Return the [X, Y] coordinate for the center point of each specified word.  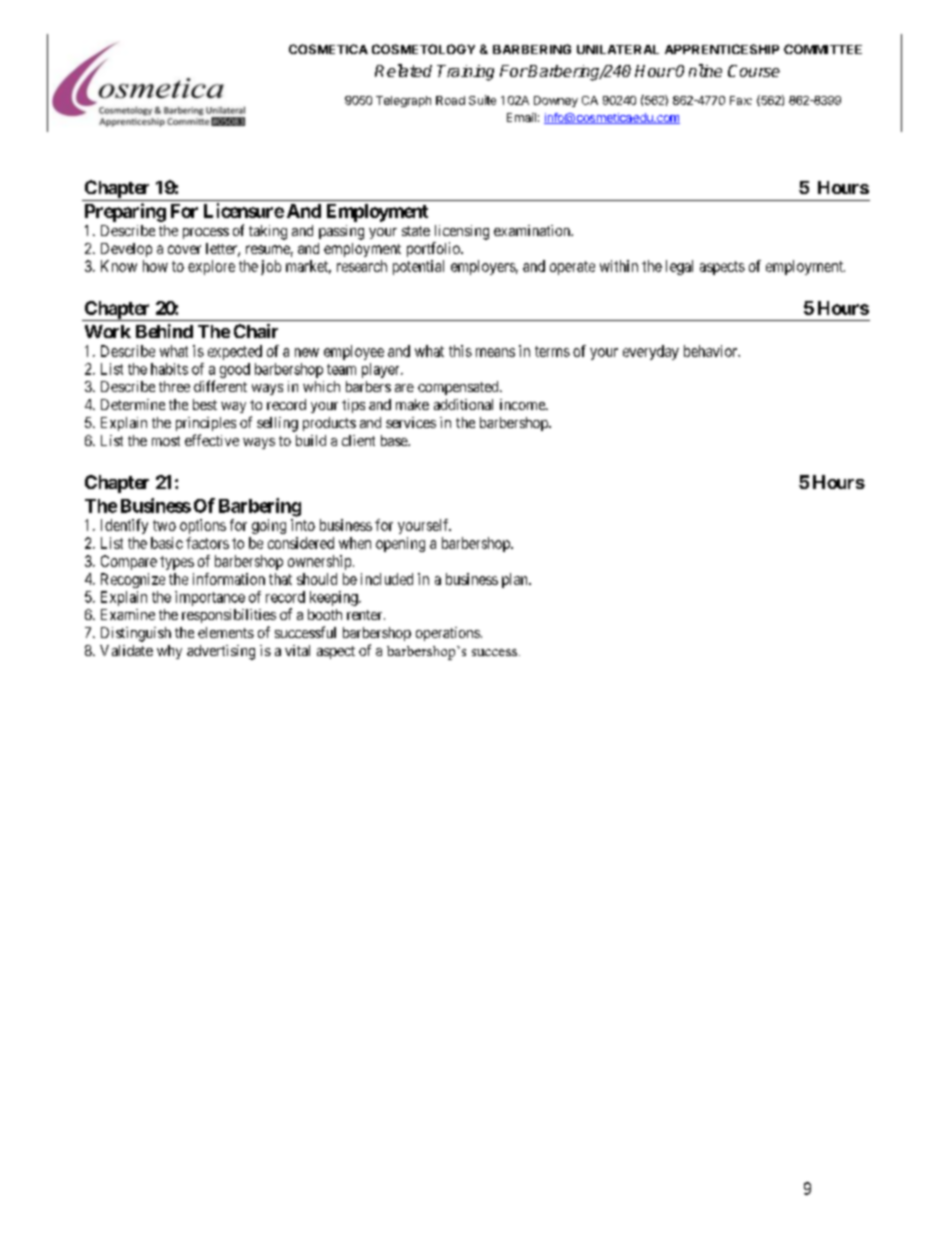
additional [463, 404]
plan [516, 580]
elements [226, 632]
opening [400, 544]
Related [403, 70]
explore [211, 267]
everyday [651, 352]
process [206, 233]
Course [754, 71]
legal [679, 267]
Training [465, 73]
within [619, 266]
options [203, 526]
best [205, 404]
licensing [462, 232]
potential [418, 267]
